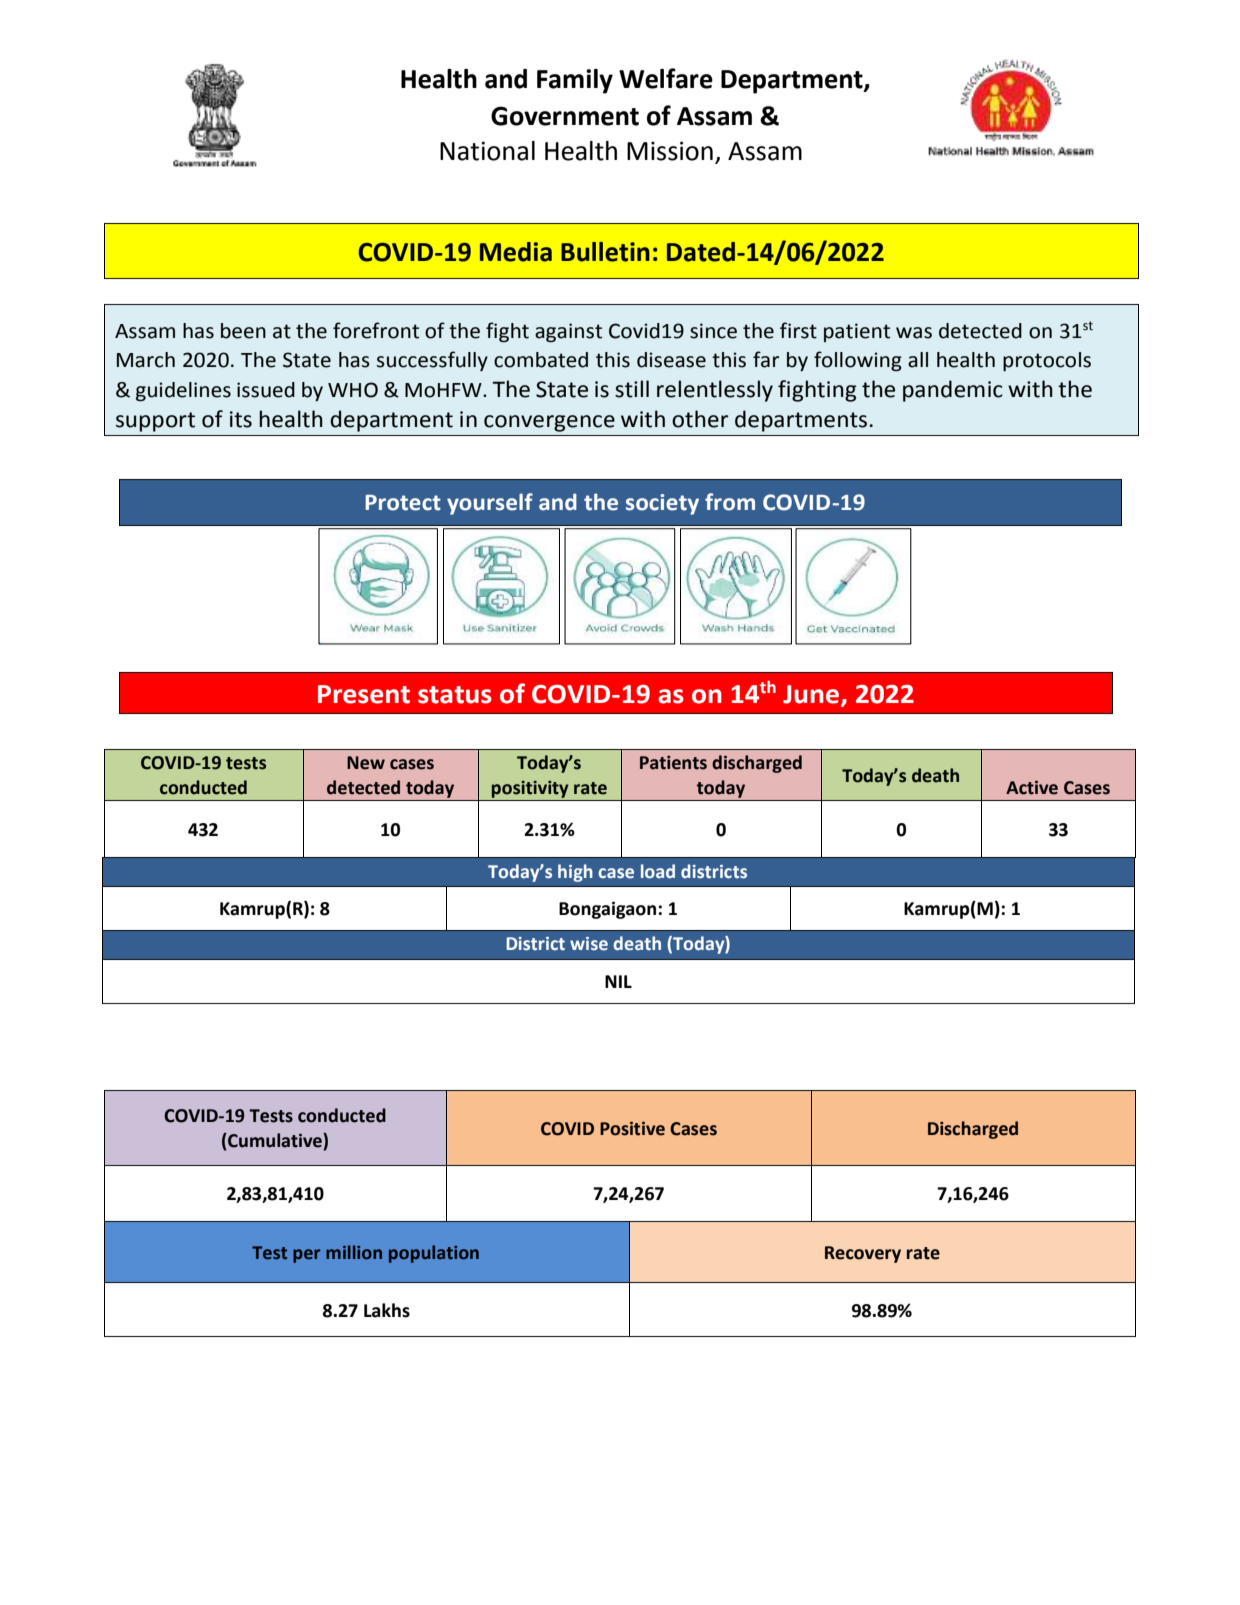 The height and width of the screenshot is (1605, 1240). What do you see at coordinates (1032, 787) in the screenshot?
I see `Active` at bounding box center [1032, 787].
